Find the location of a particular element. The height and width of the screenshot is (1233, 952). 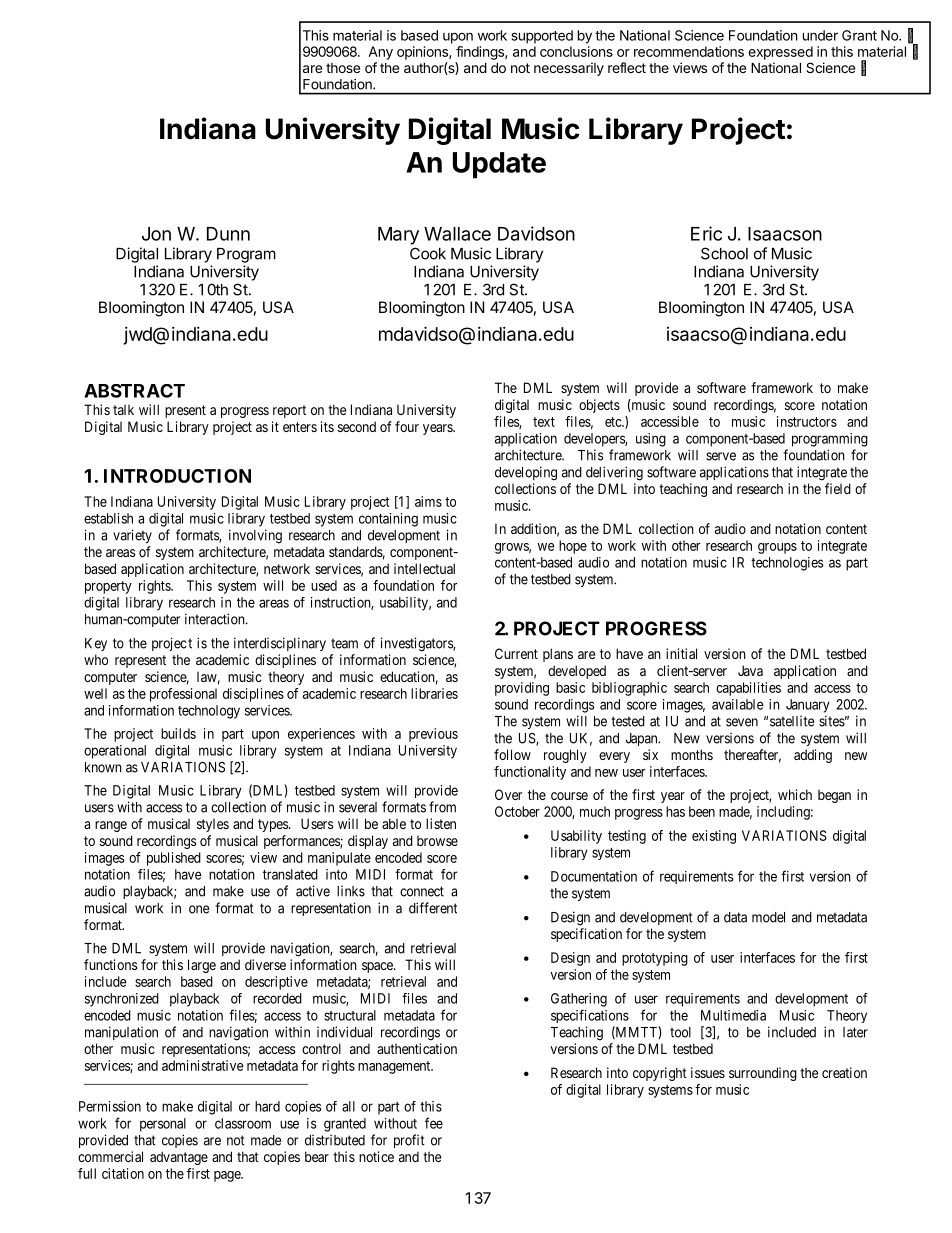

four is located at coordinates (407, 426).
